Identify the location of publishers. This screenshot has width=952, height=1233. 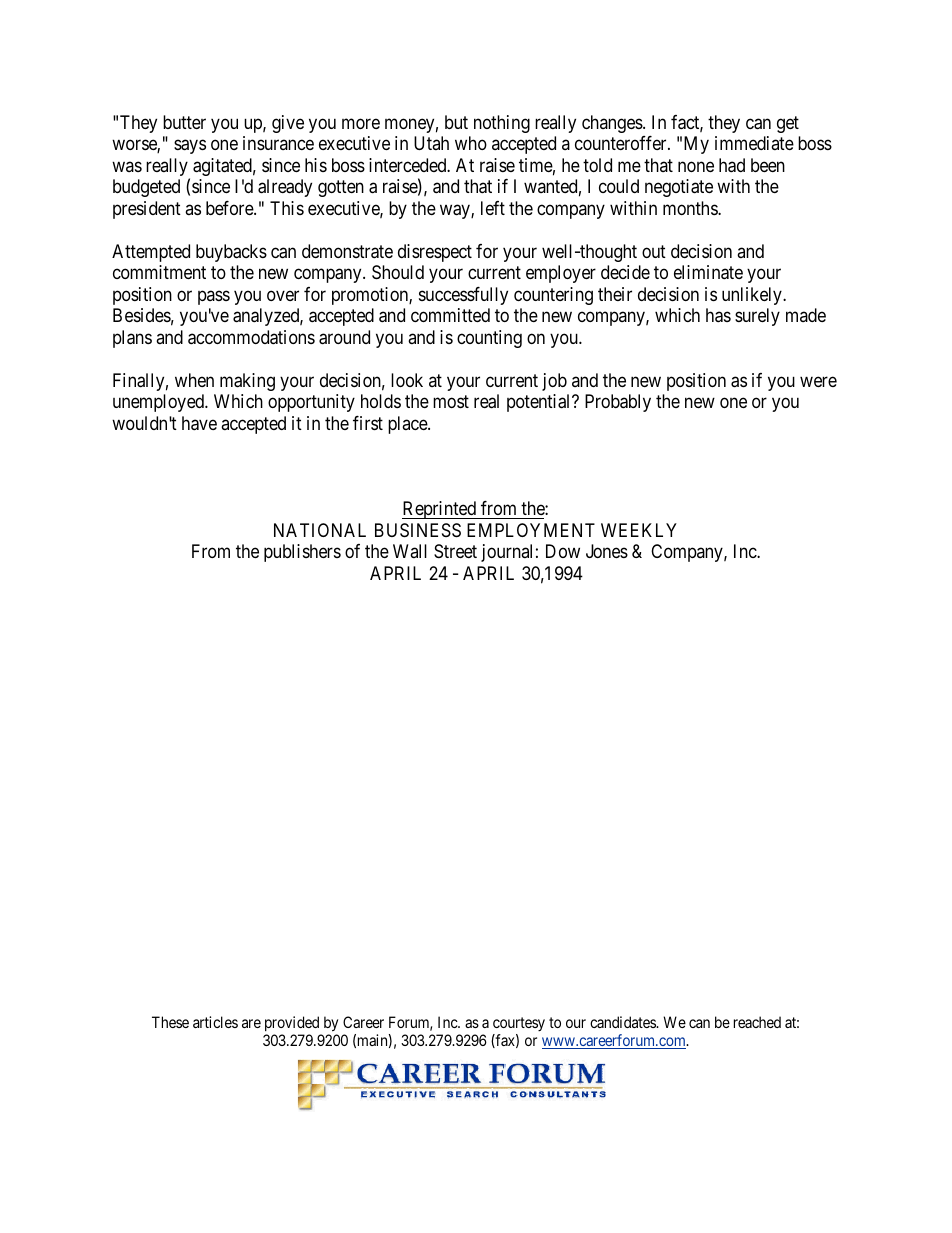
(302, 553).
